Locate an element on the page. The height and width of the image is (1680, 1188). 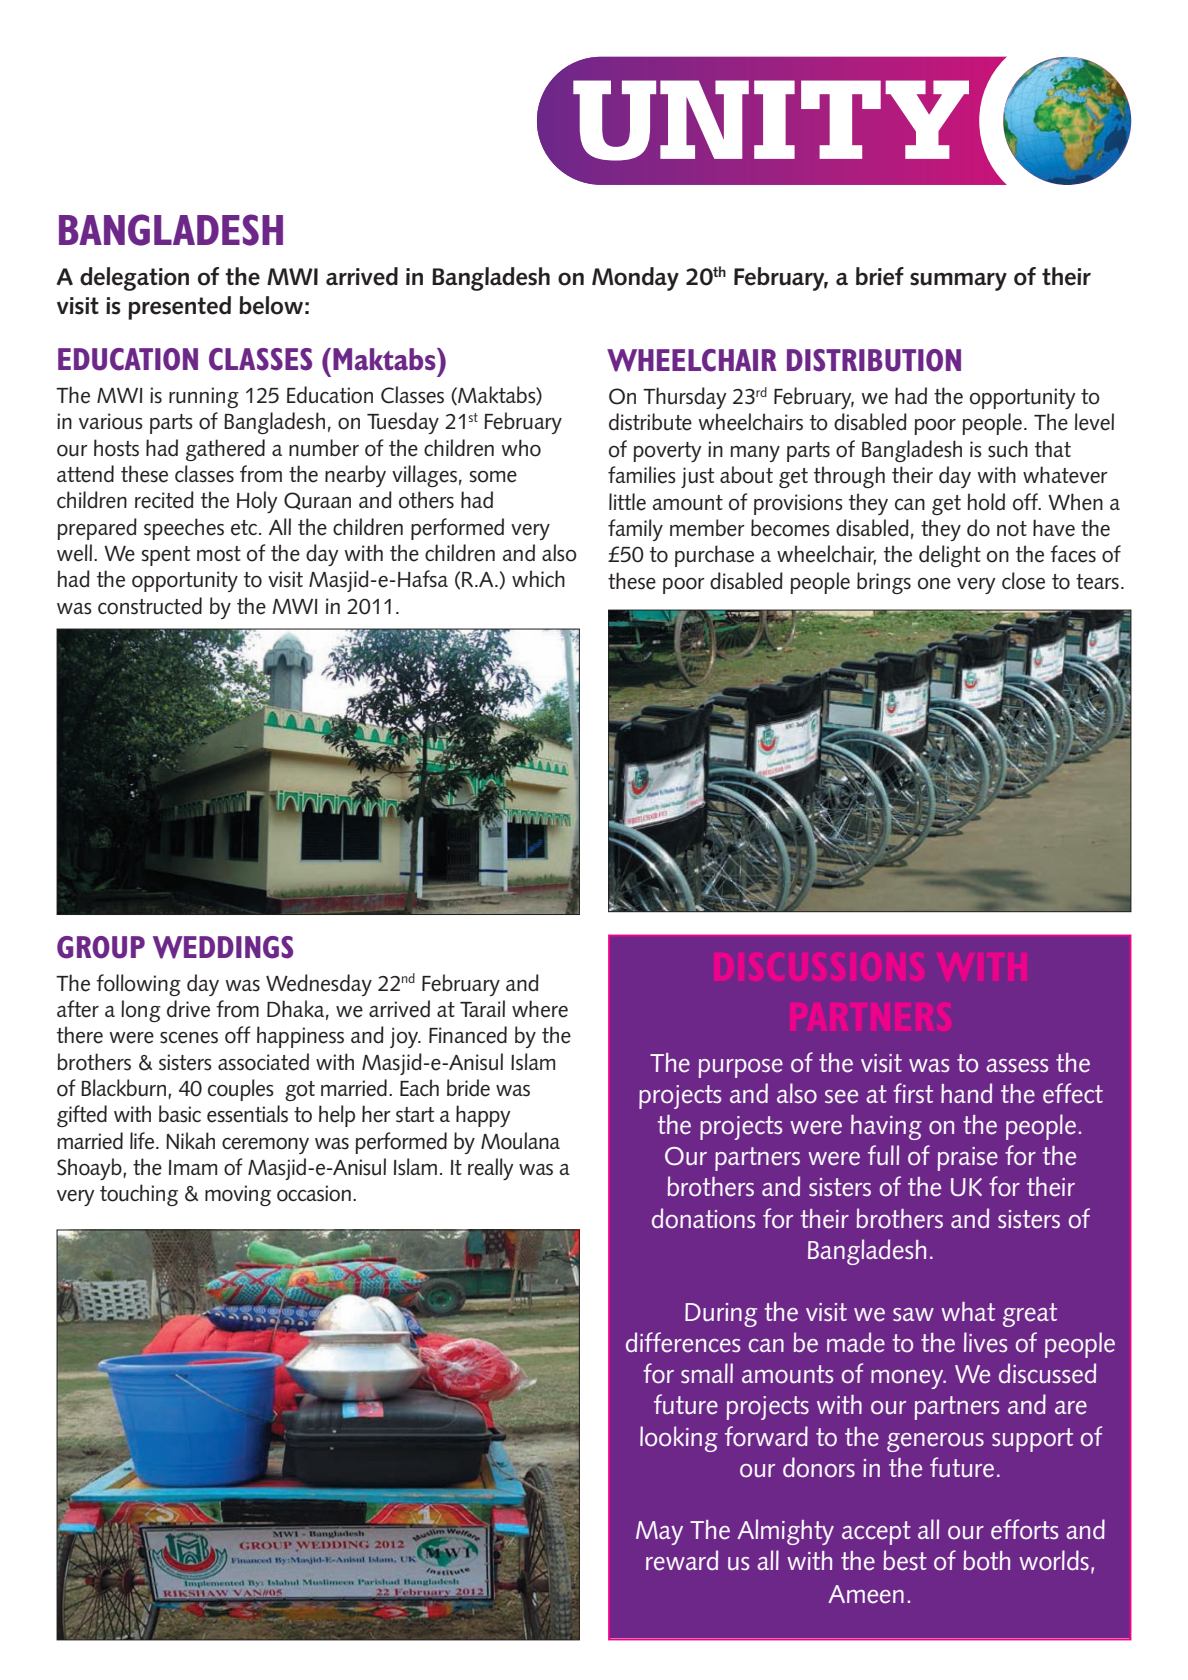
Imam is located at coordinates (193, 1167).
